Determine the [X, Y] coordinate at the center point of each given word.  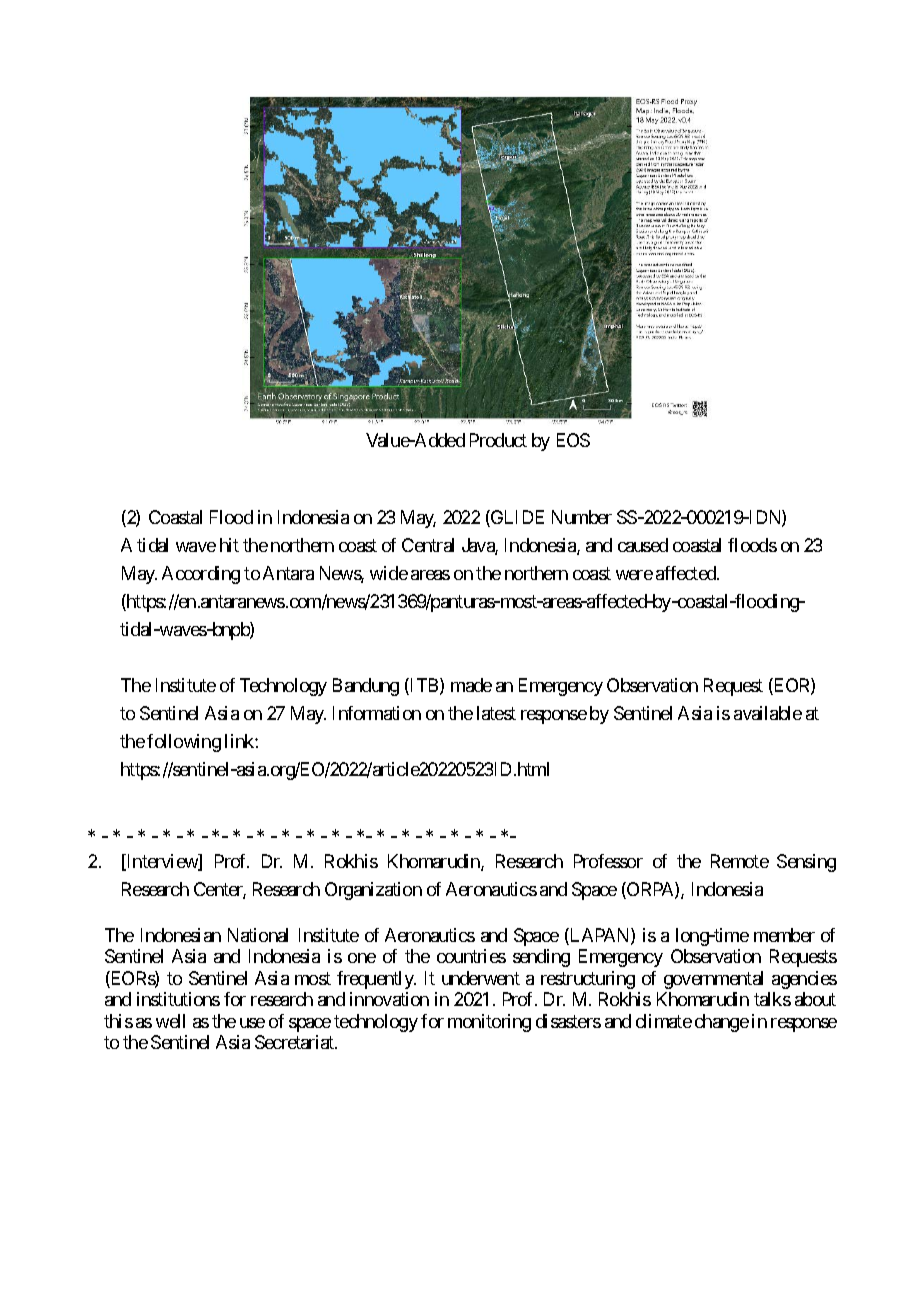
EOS [573, 440]
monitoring [489, 1023]
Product [498, 440]
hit [229, 545]
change [722, 1023]
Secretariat [295, 1042]
